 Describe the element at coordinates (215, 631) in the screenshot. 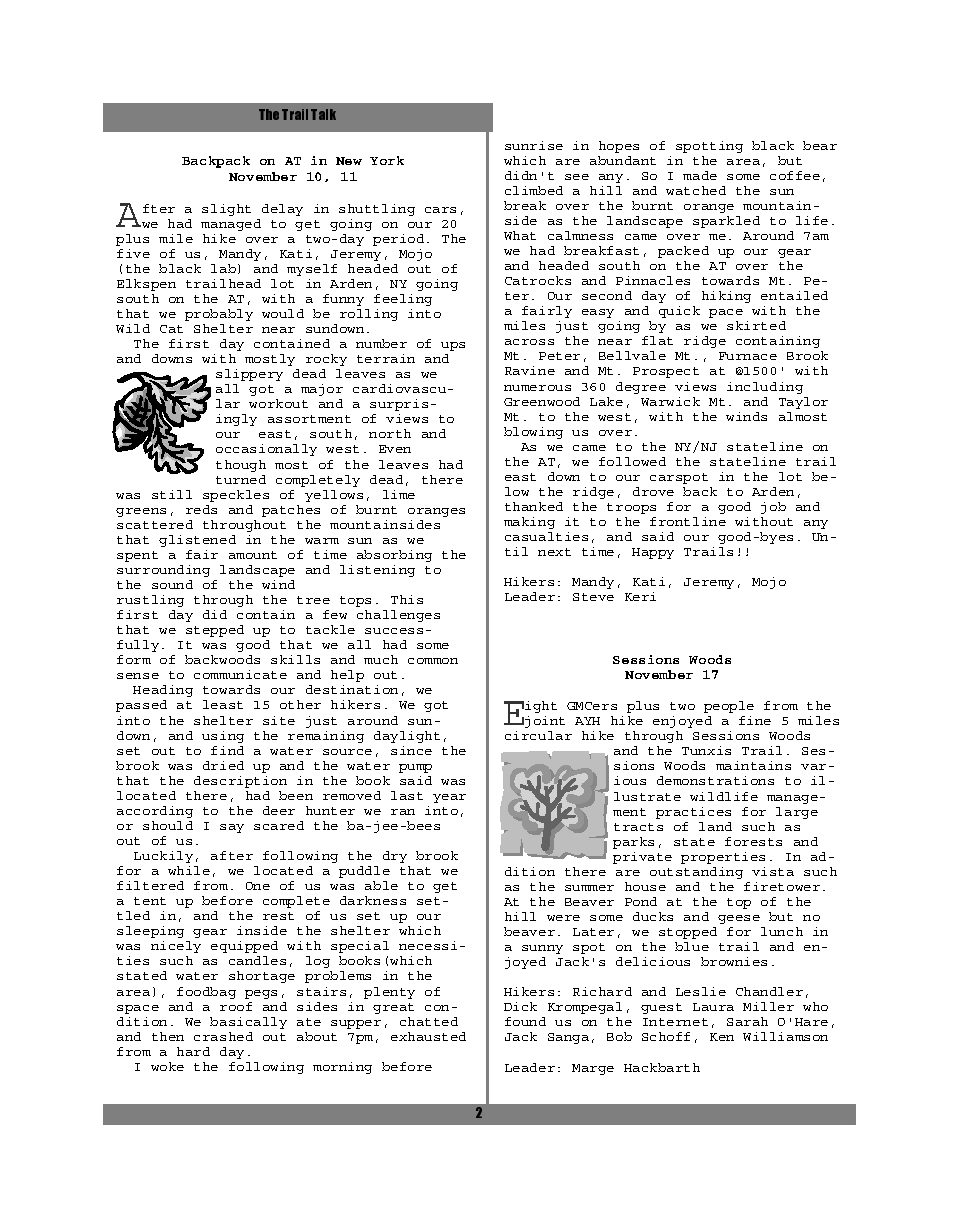

I see `stepped` at that location.
